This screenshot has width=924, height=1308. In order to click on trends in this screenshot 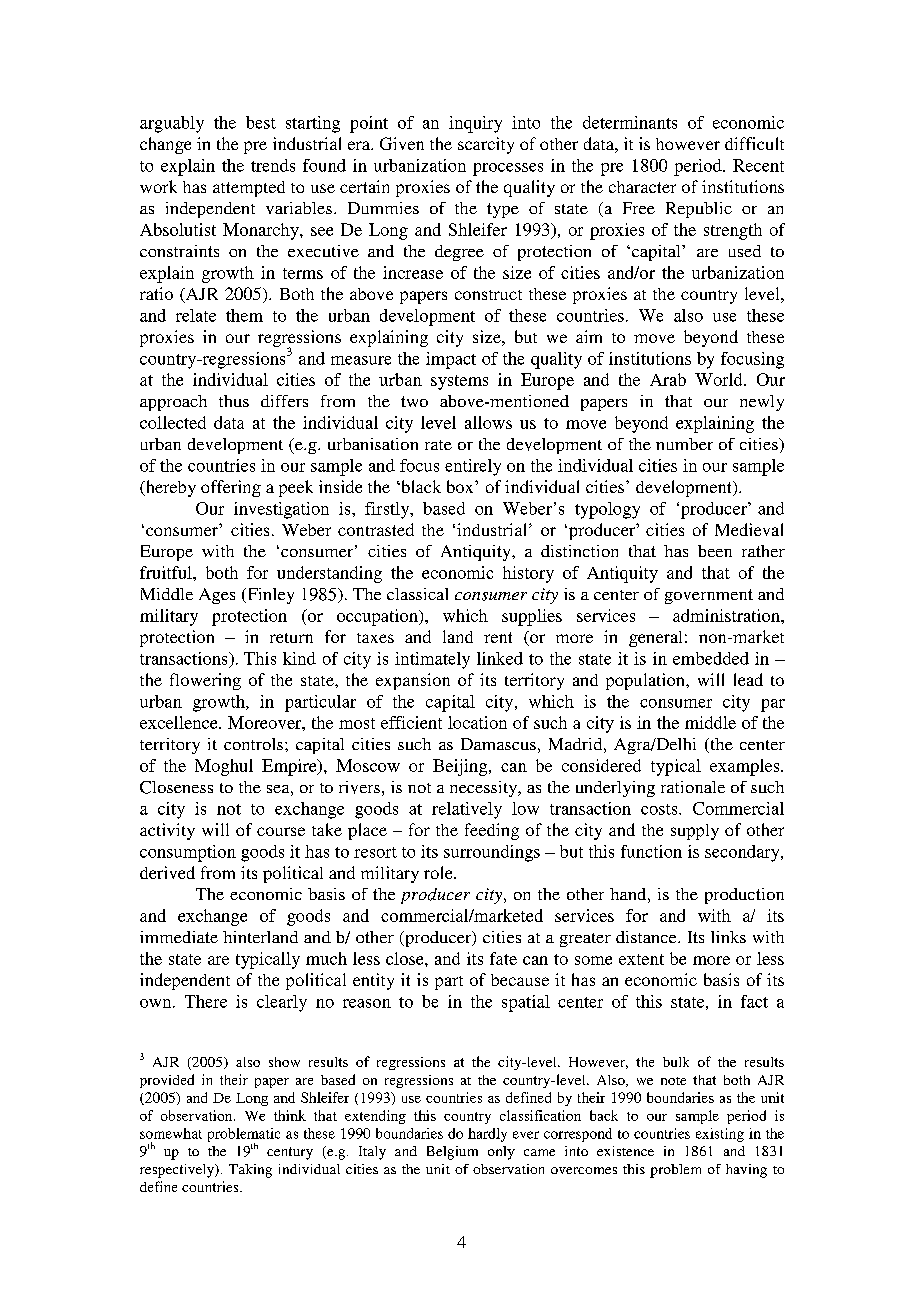, I will do `click(273, 165)`.
